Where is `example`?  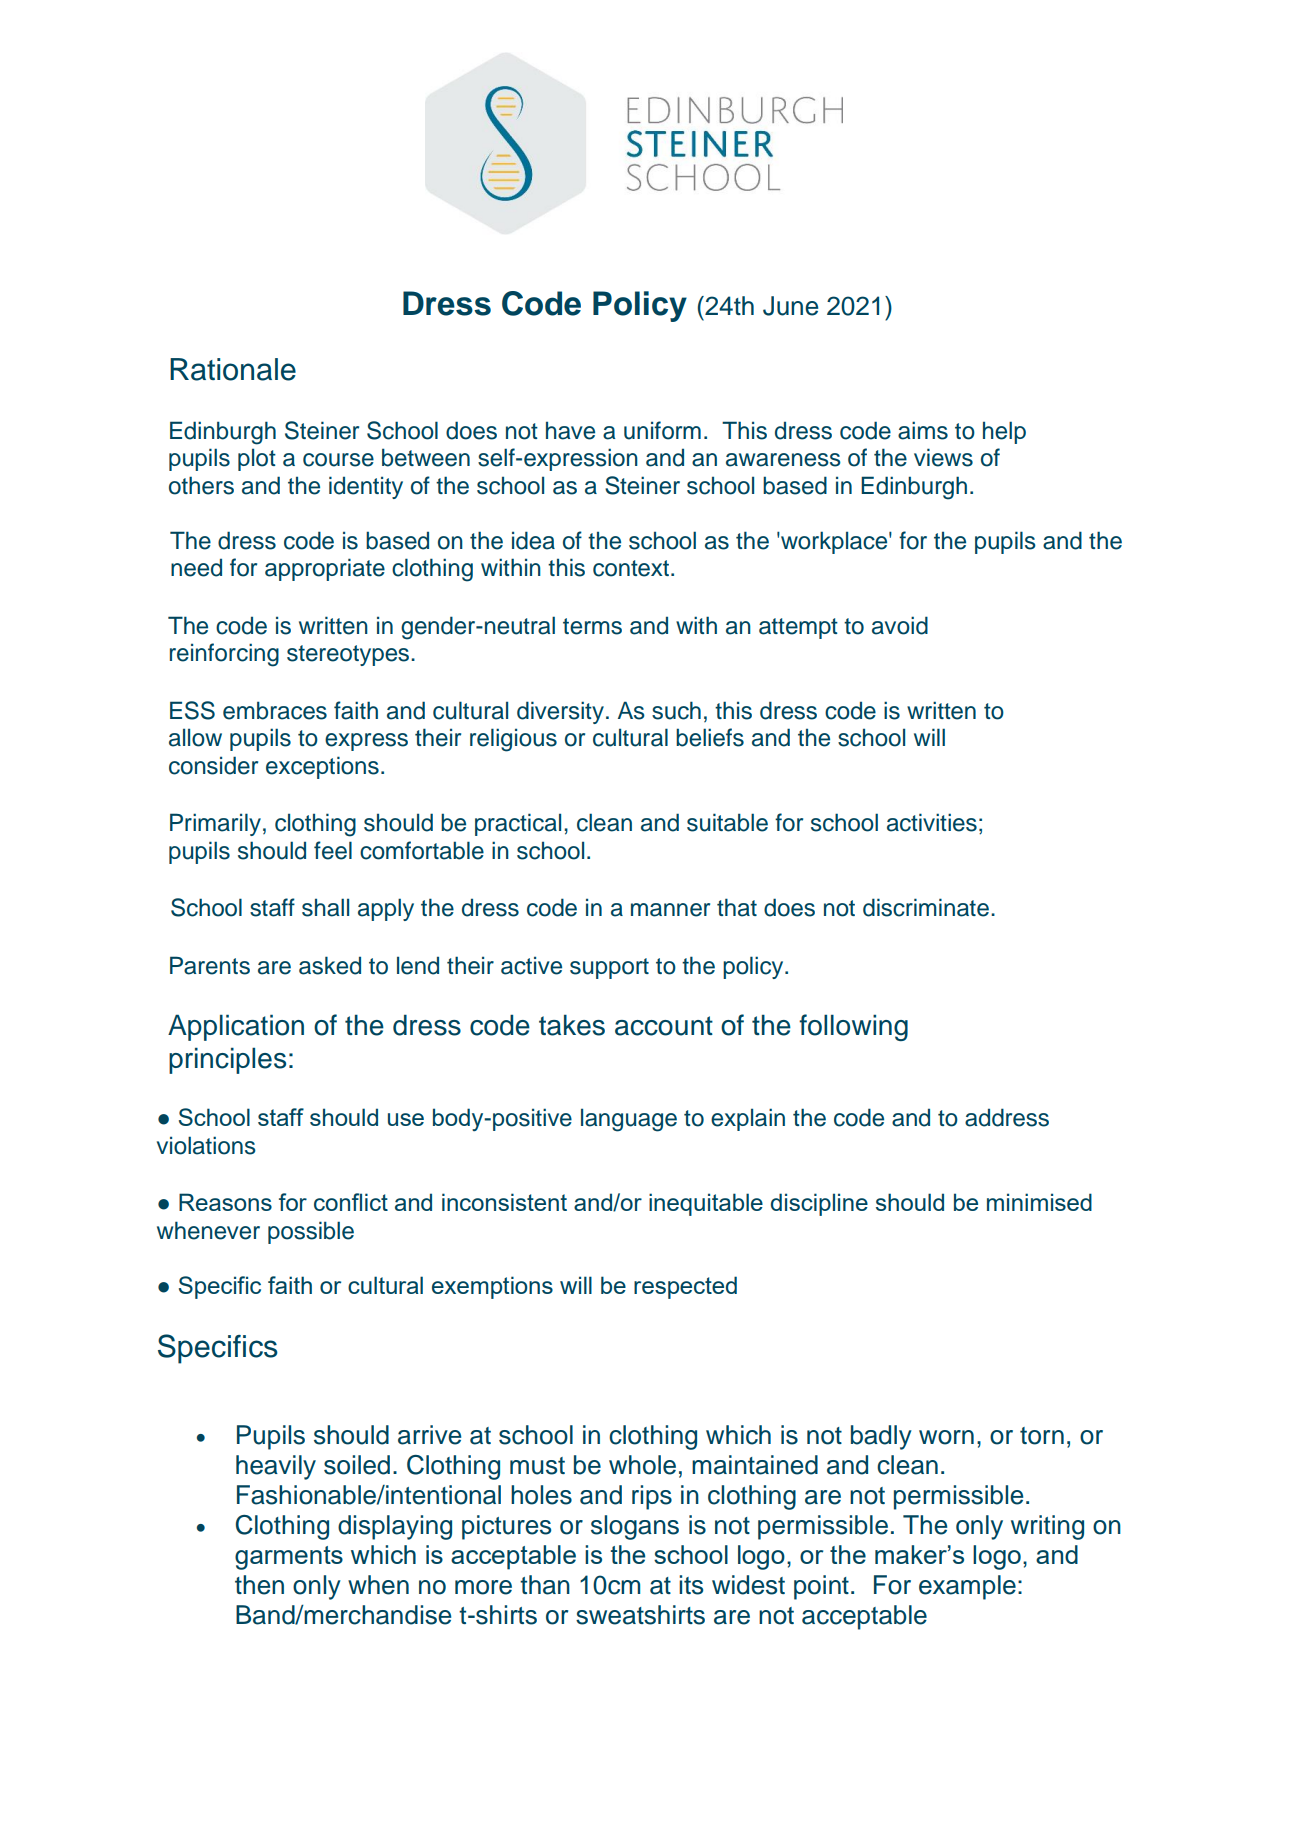 example is located at coordinates (967, 1587).
